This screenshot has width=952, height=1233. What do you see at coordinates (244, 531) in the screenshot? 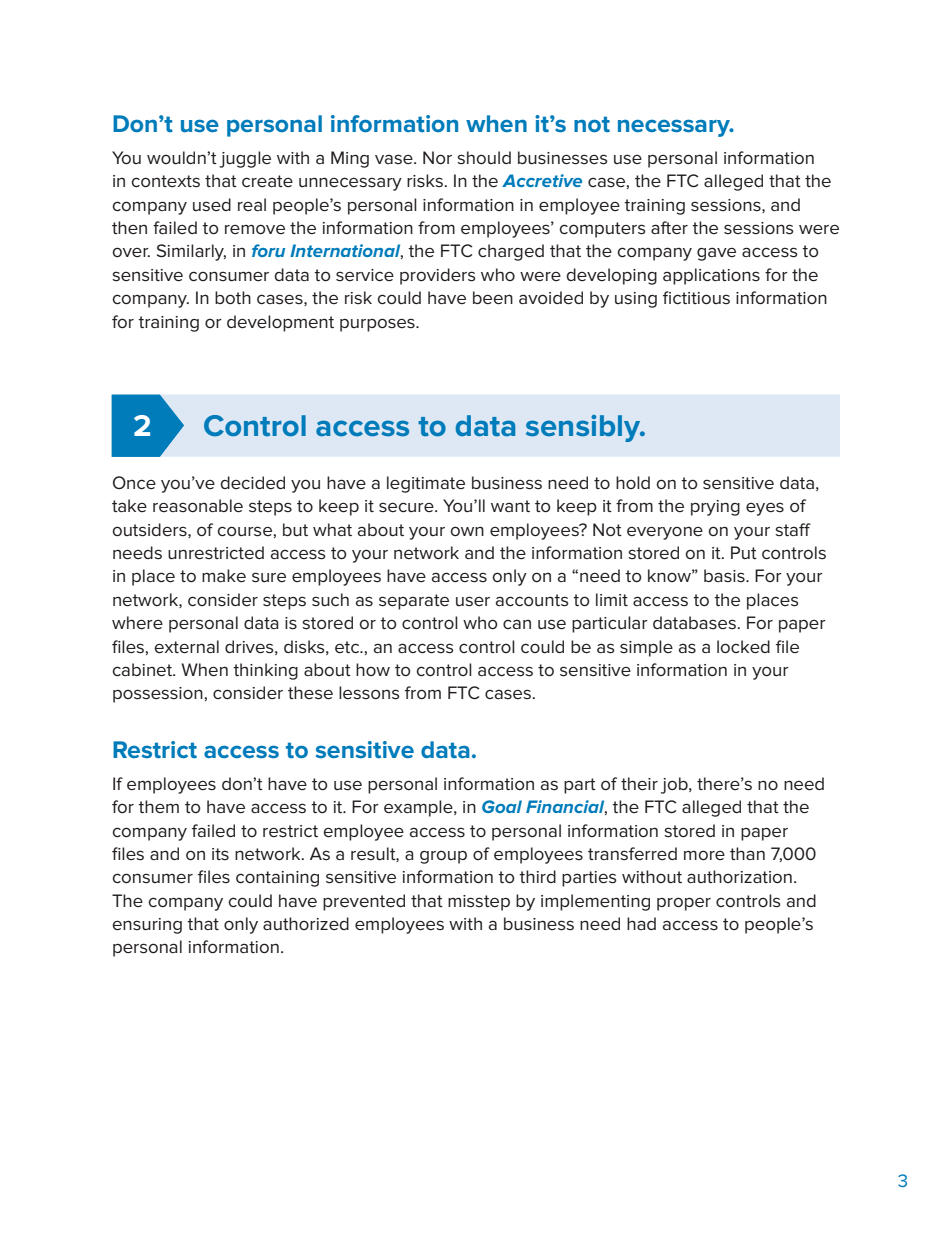
I see `course` at bounding box center [244, 531].
